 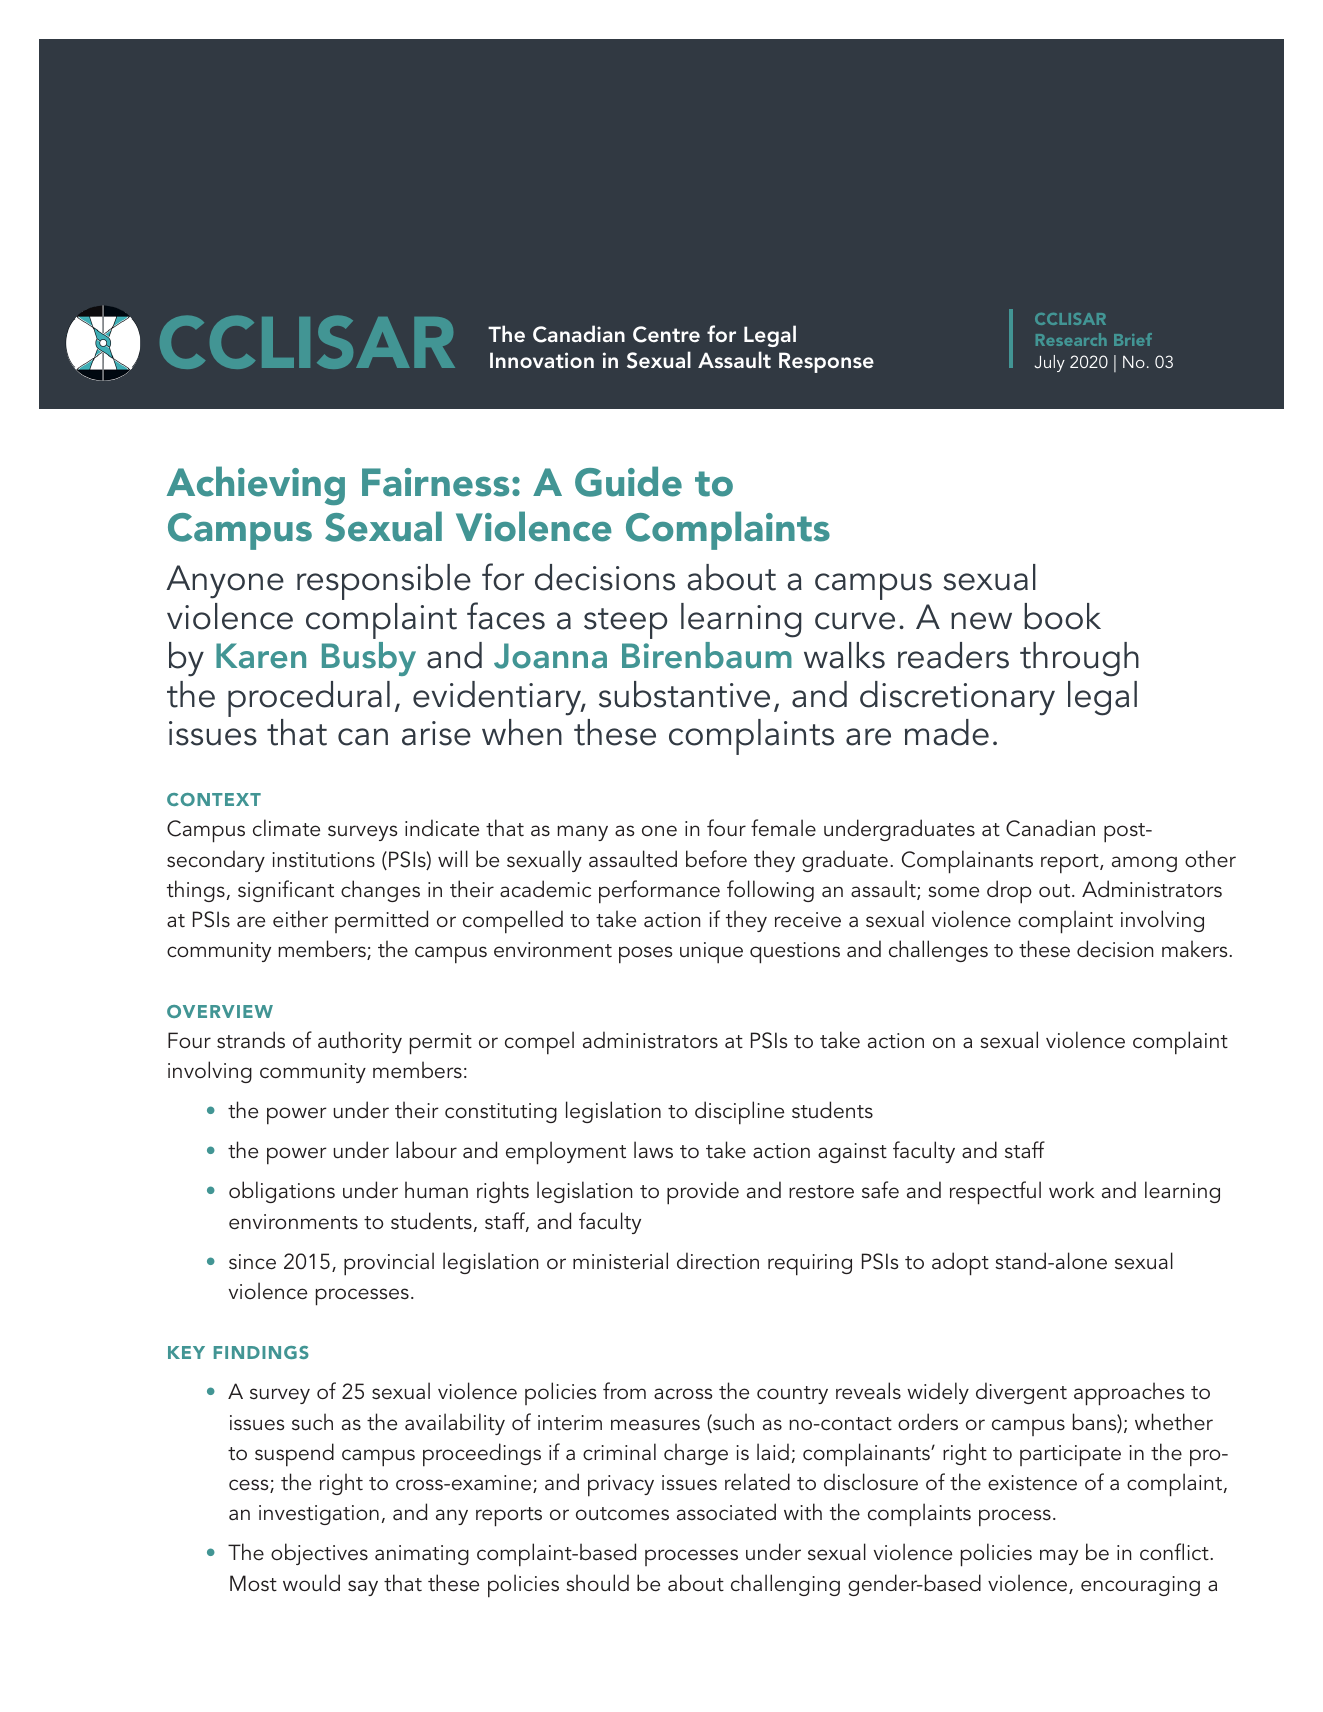 What do you see at coordinates (1059, 1557) in the screenshot?
I see `may` at bounding box center [1059, 1557].
